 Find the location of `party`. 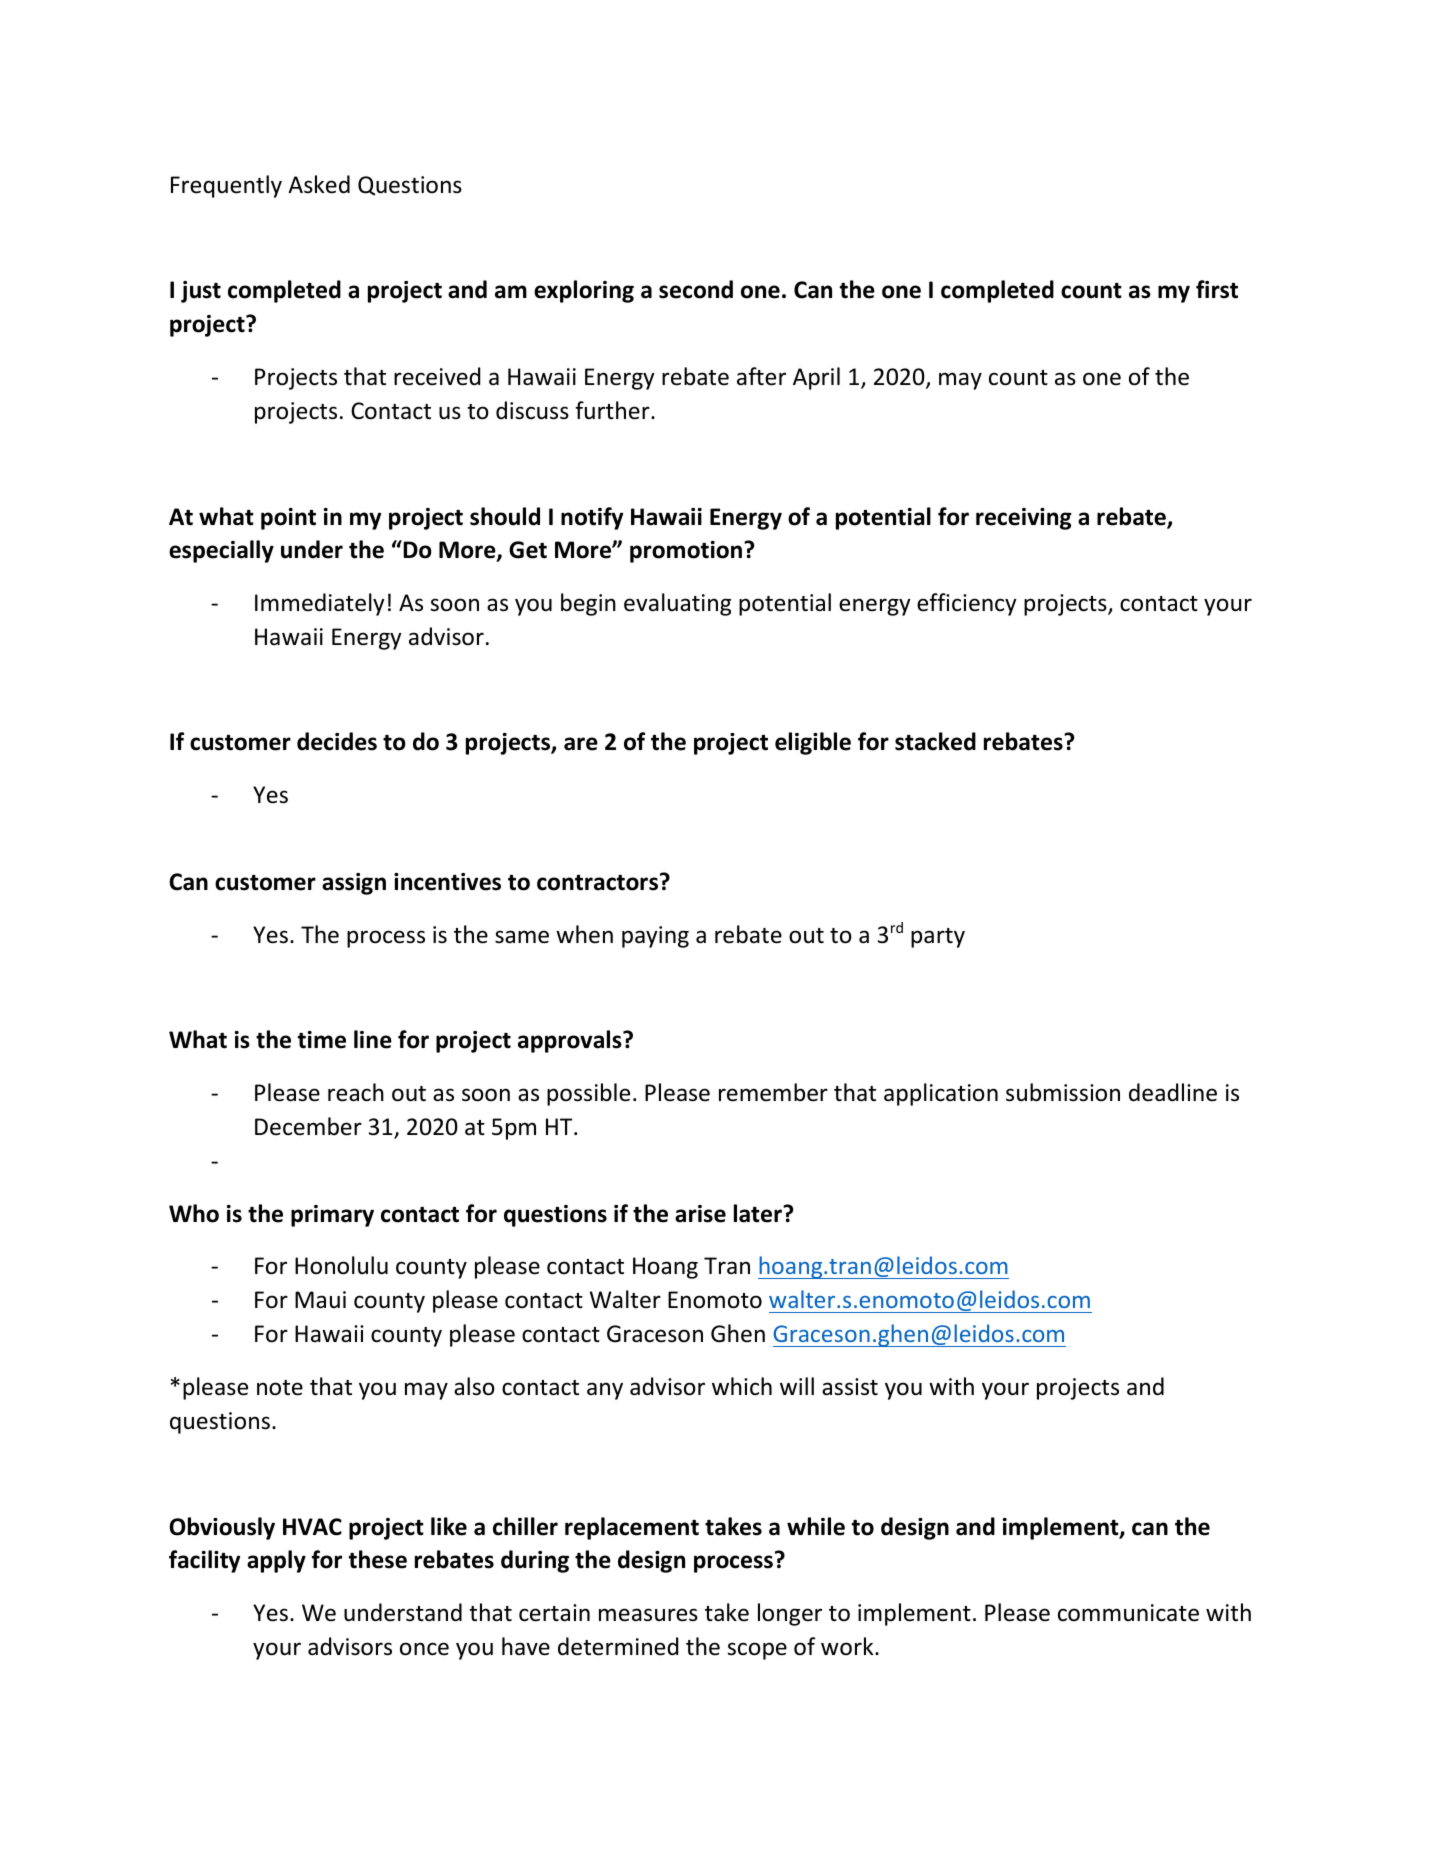

party is located at coordinates (938, 938).
